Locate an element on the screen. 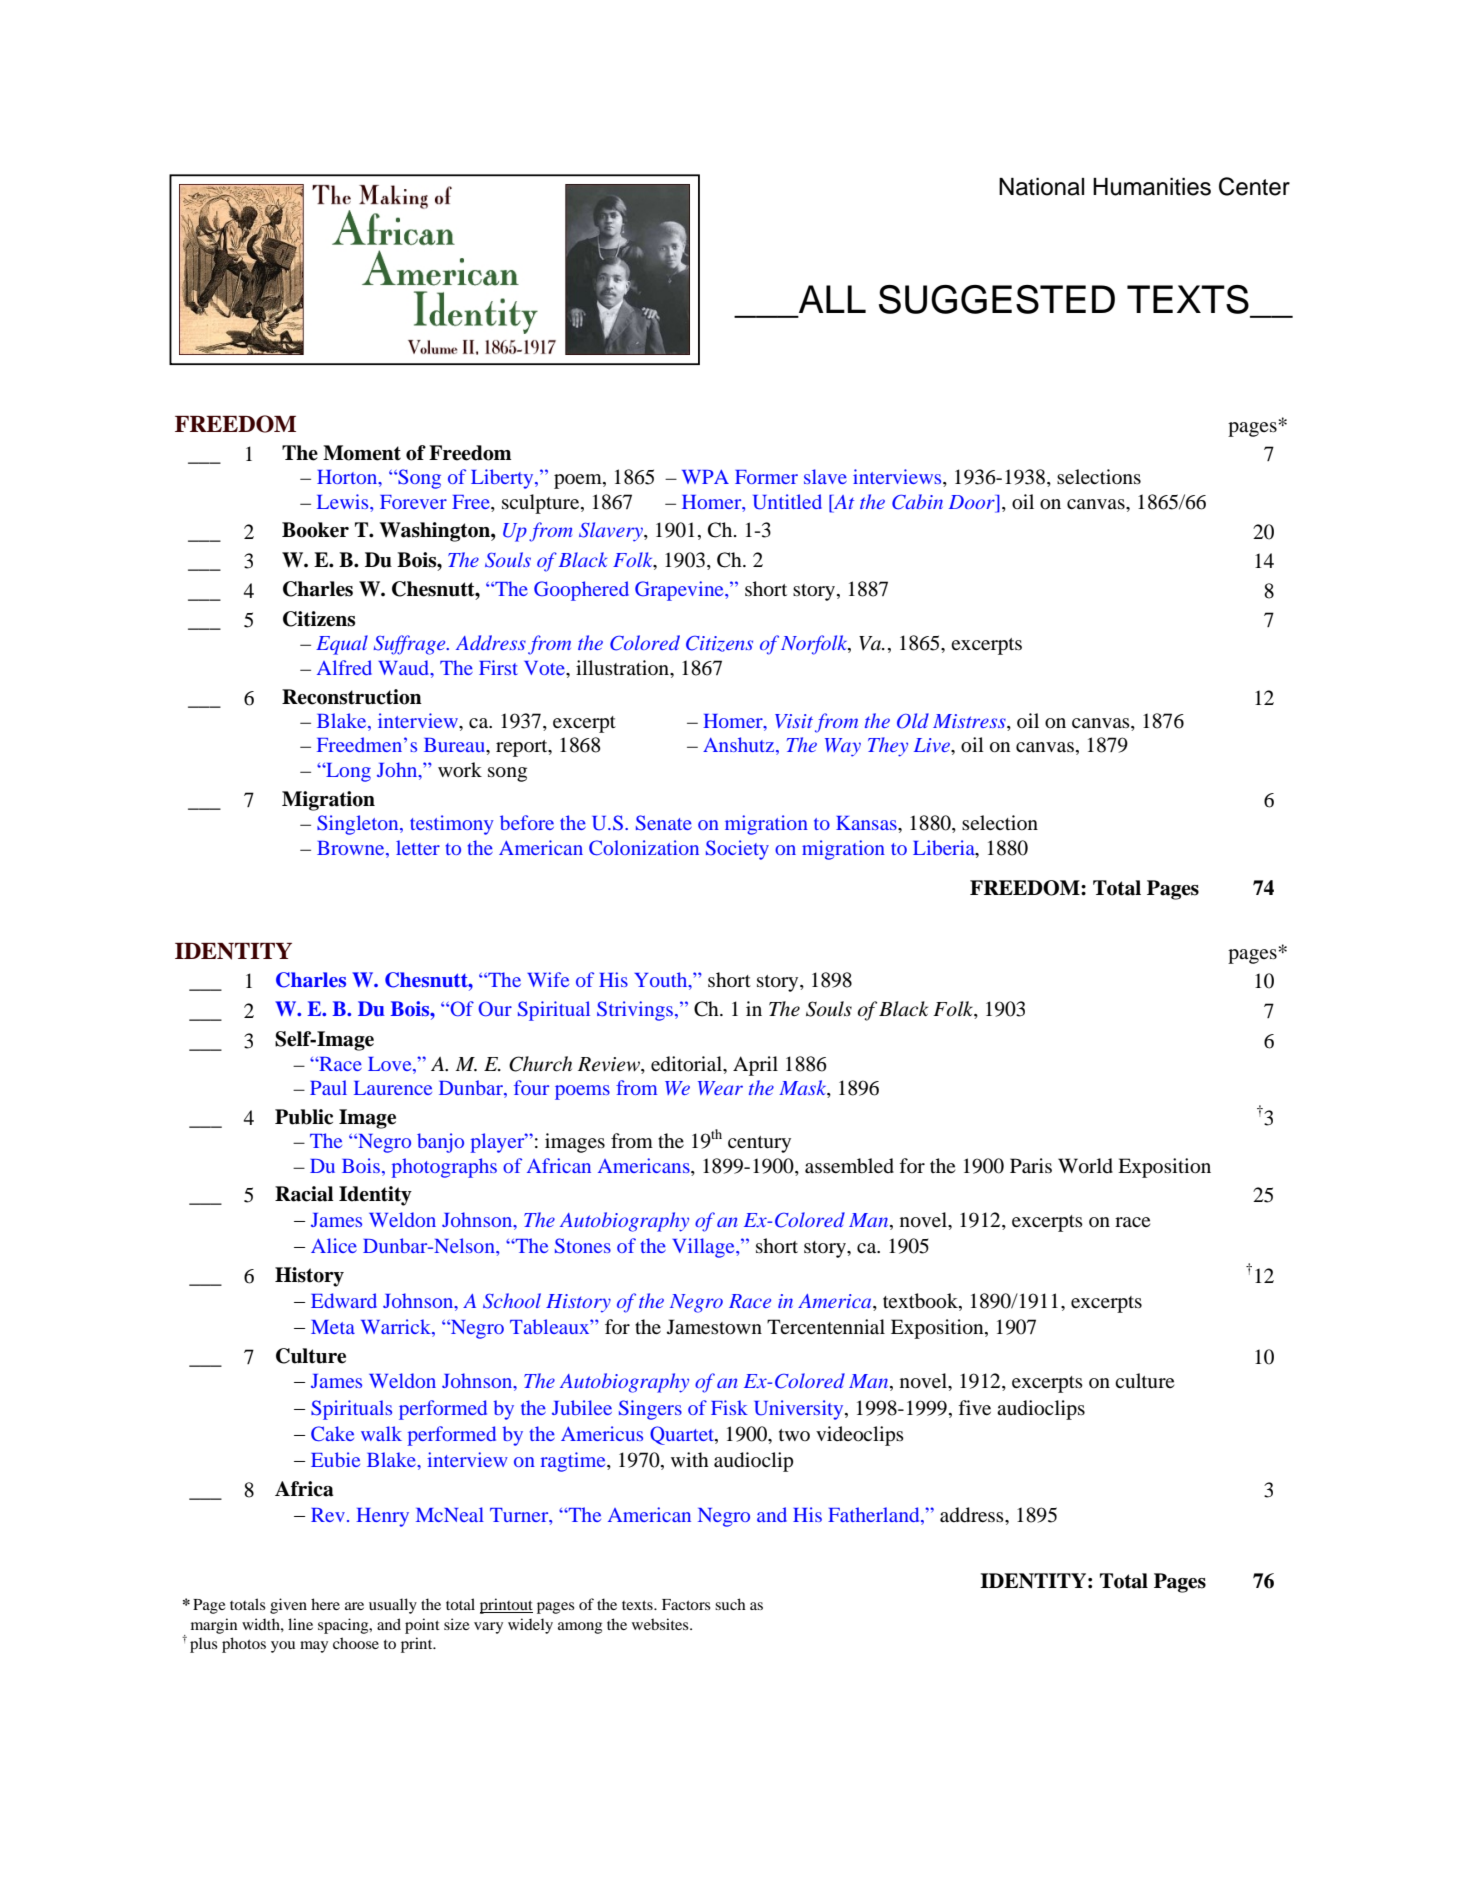 The width and height of the screenshot is (1460, 1889). are is located at coordinates (354, 1606).
